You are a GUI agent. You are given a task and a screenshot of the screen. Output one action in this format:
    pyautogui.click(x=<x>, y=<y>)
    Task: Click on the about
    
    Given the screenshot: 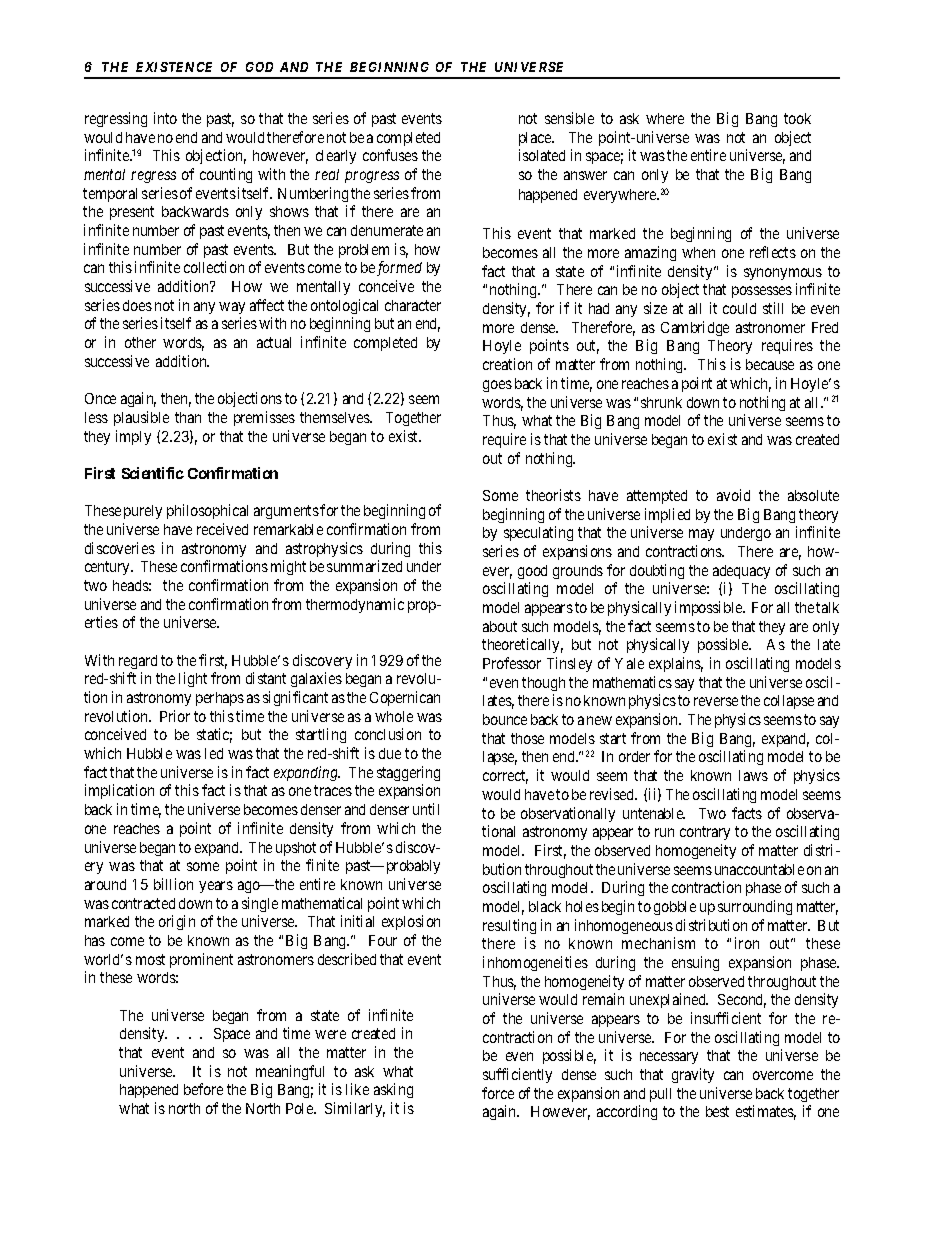 What is the action you would take?
    pyautogui.click(x=500, y=626)
